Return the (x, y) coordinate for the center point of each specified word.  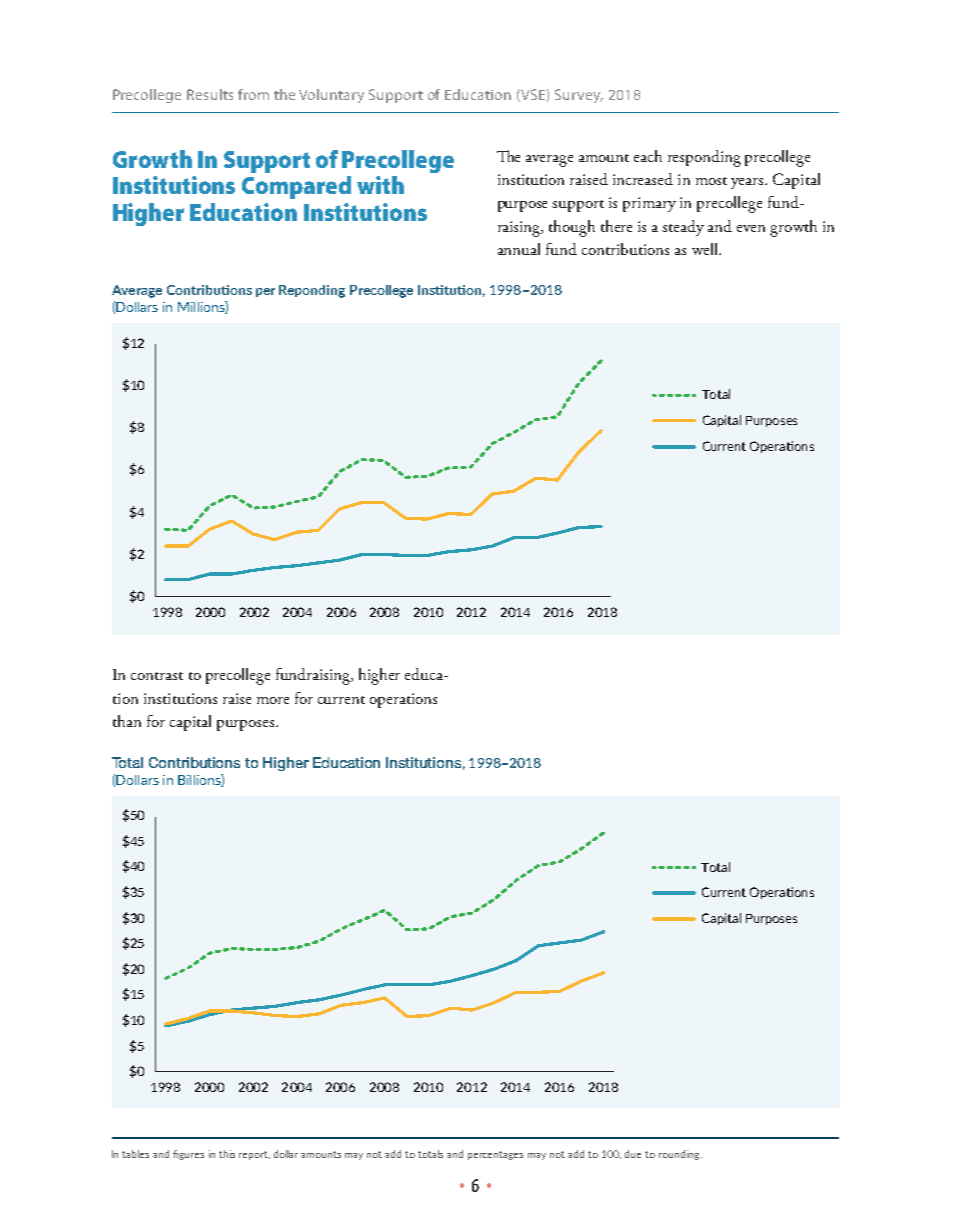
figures (188, 1155)
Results (210, 94)
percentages (495, 1155)
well (706, 249)
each (648, 156)
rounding (680, 1155)
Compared (296, 187)
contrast (157, 676)
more (273, 700)
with (380, 185)
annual (519, 249)
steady (683, 228)
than (127, 721)
